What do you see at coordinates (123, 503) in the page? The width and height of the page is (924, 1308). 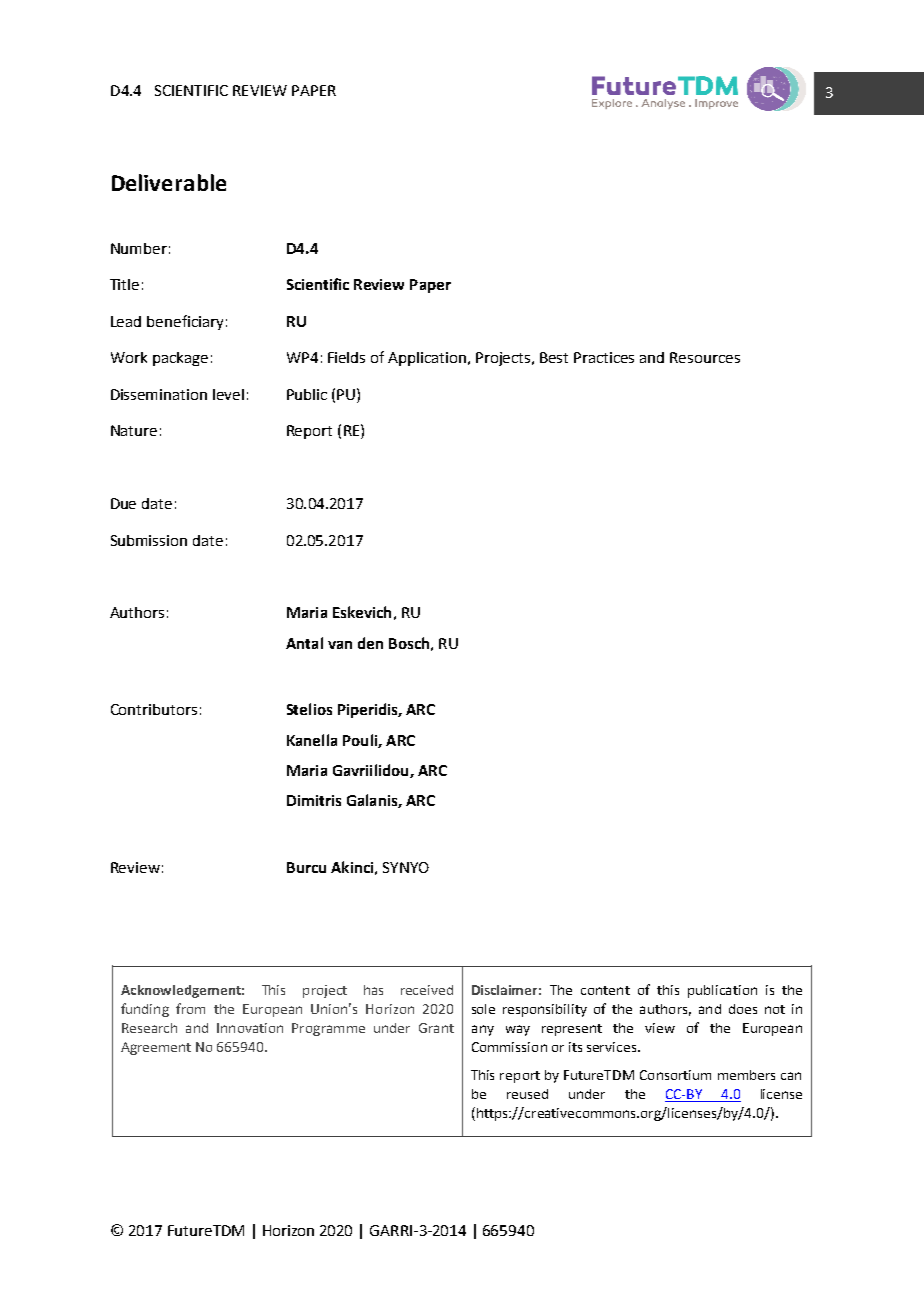 I see `Due` at bounding box center [123, 503].
